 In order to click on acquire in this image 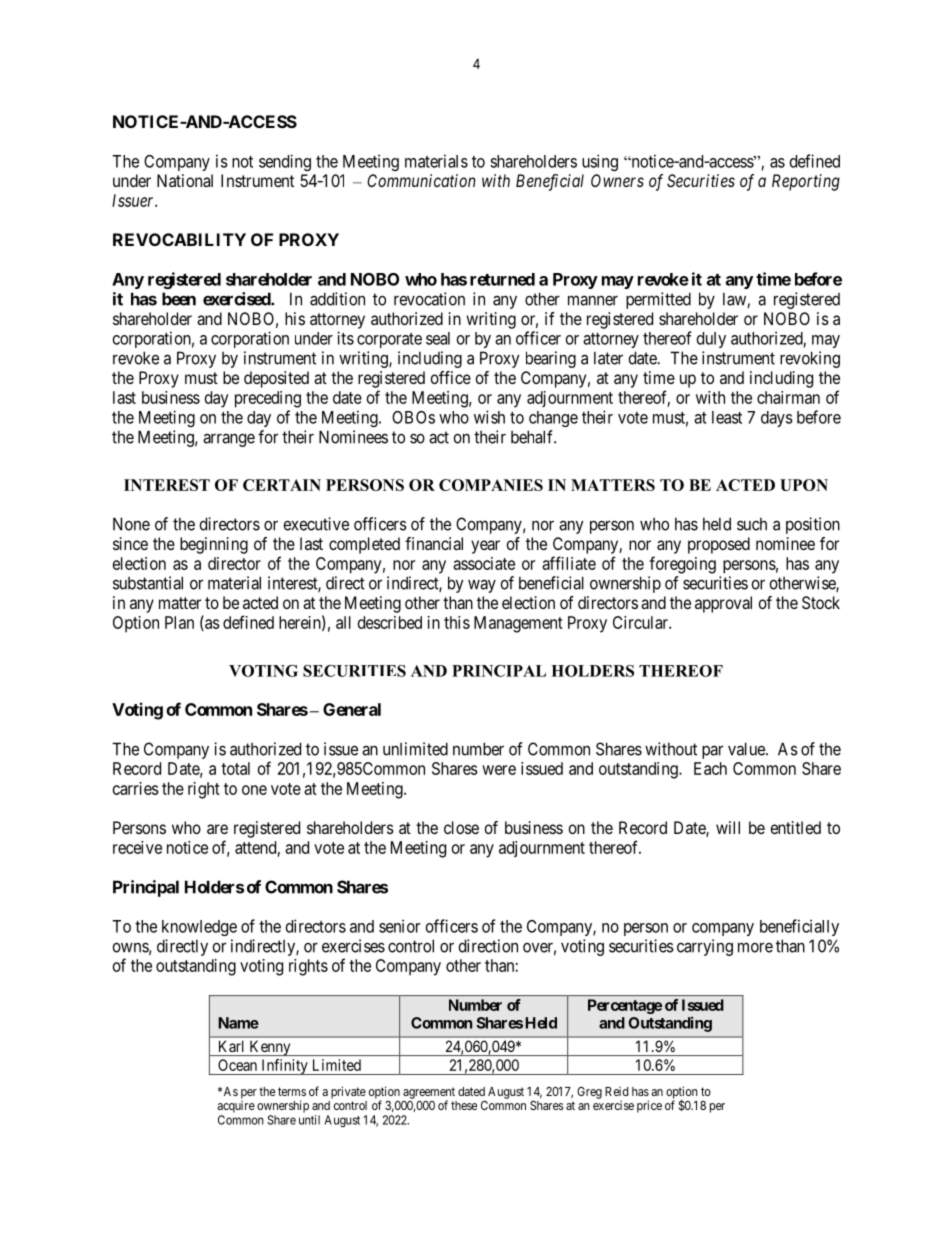, I will do `click(236, 1107)`.
